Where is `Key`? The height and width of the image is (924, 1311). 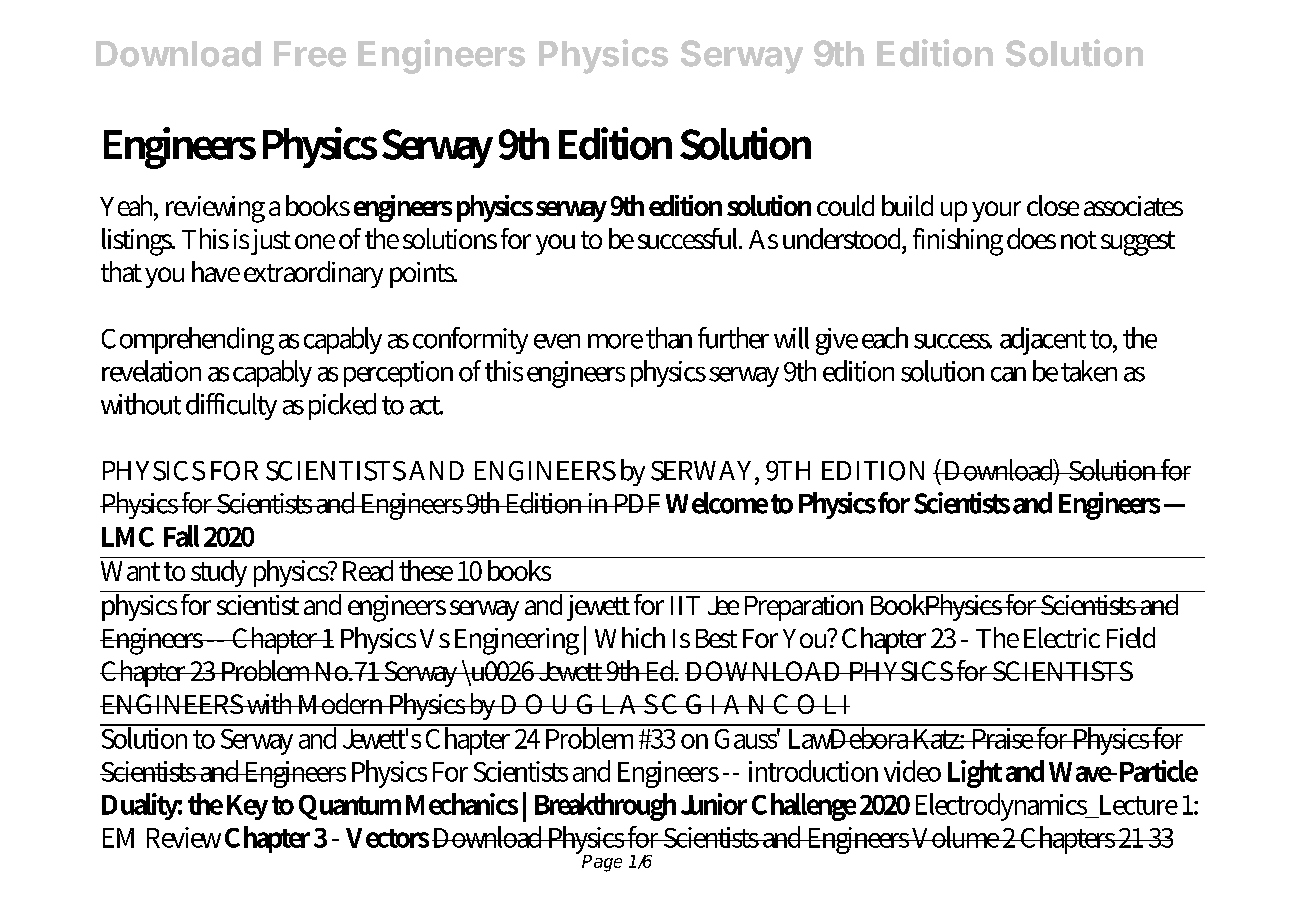 Key is located at coordinates (247, 807).
